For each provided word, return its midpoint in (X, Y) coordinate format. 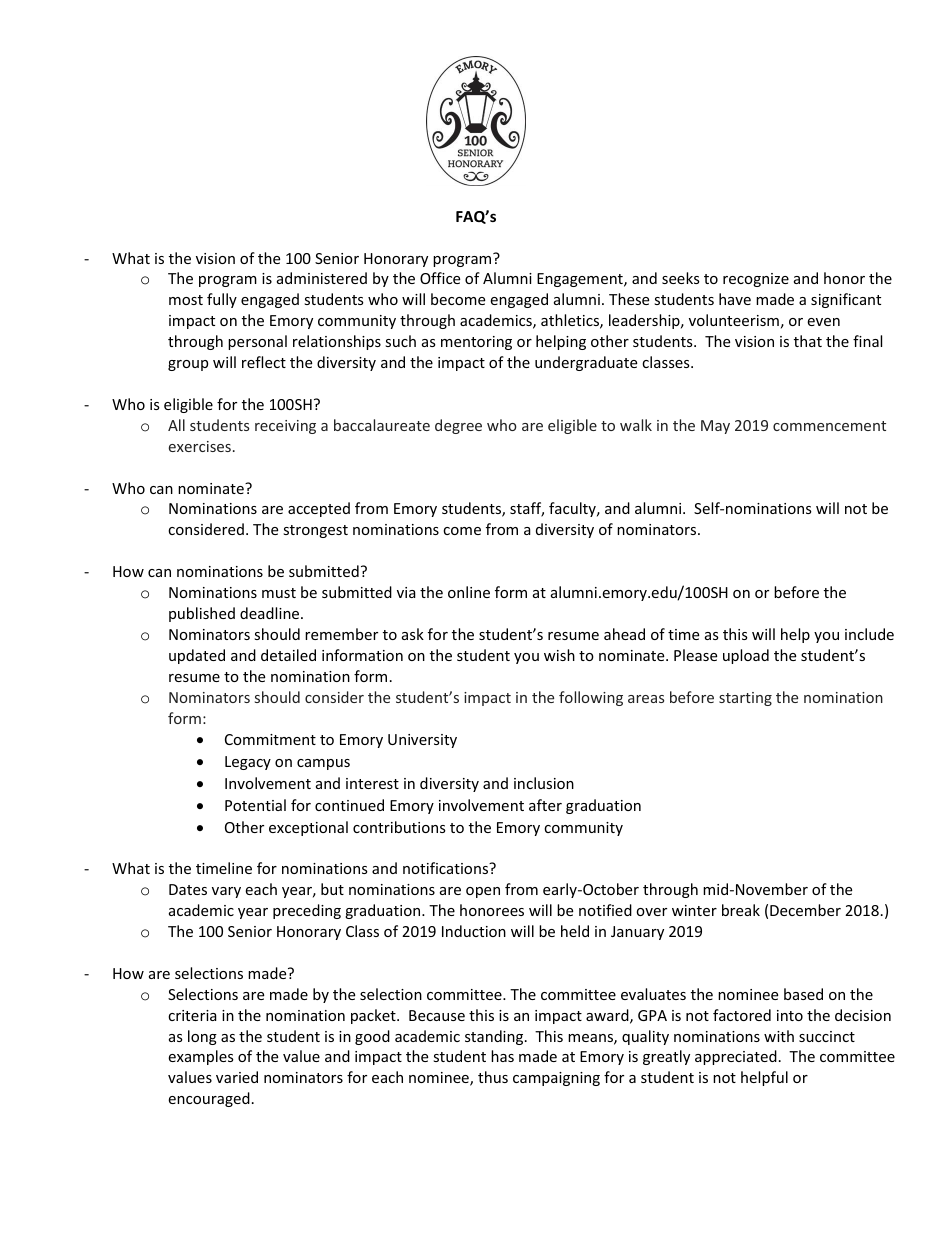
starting (745, 699)
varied (237, 1077)
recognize (756, 280)
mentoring (476, 343)
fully (222, 300)
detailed (288, 655)
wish (559, 655)
